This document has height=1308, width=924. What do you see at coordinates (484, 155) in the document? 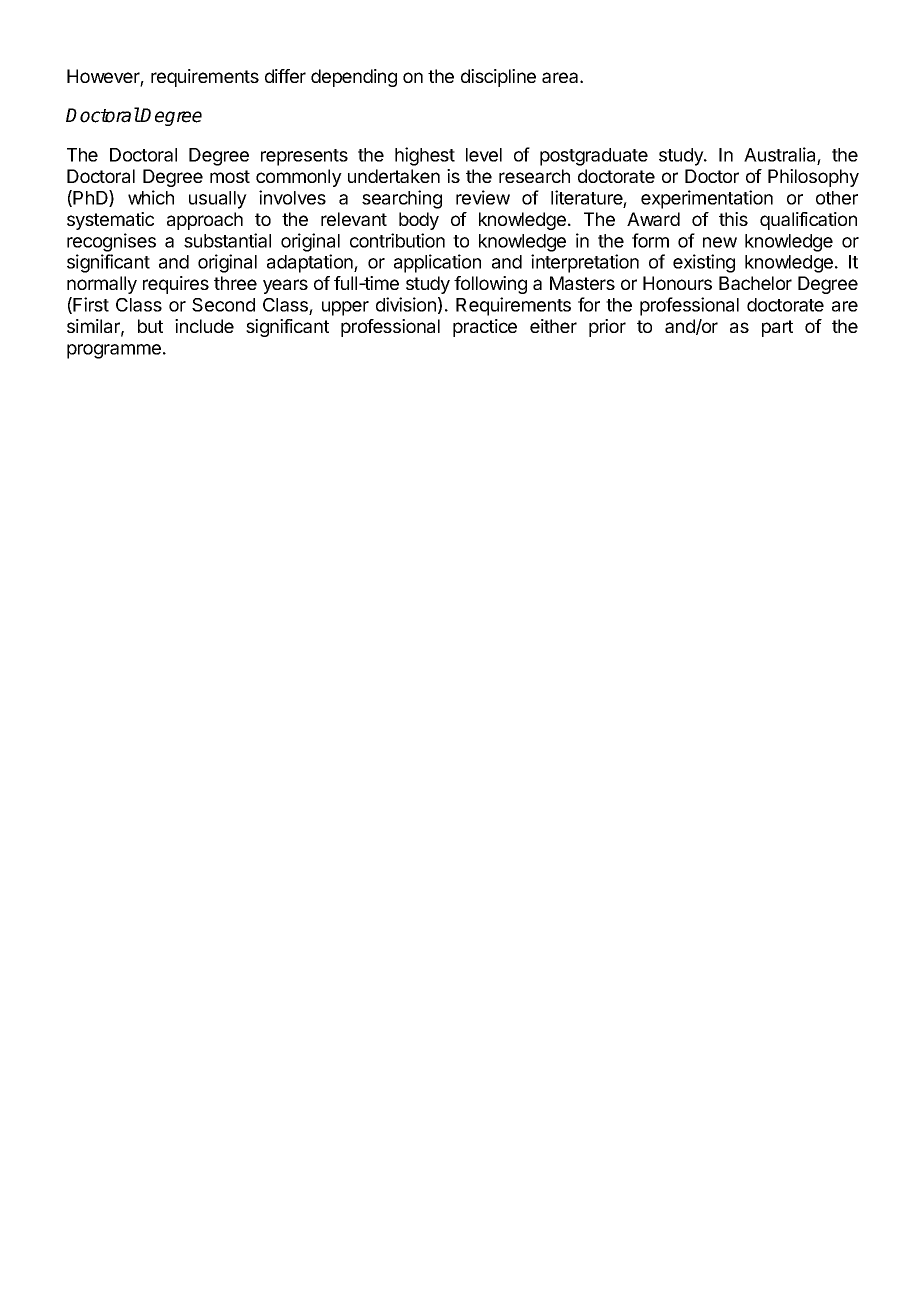
I see `level` at bounding box center [484, 155].
